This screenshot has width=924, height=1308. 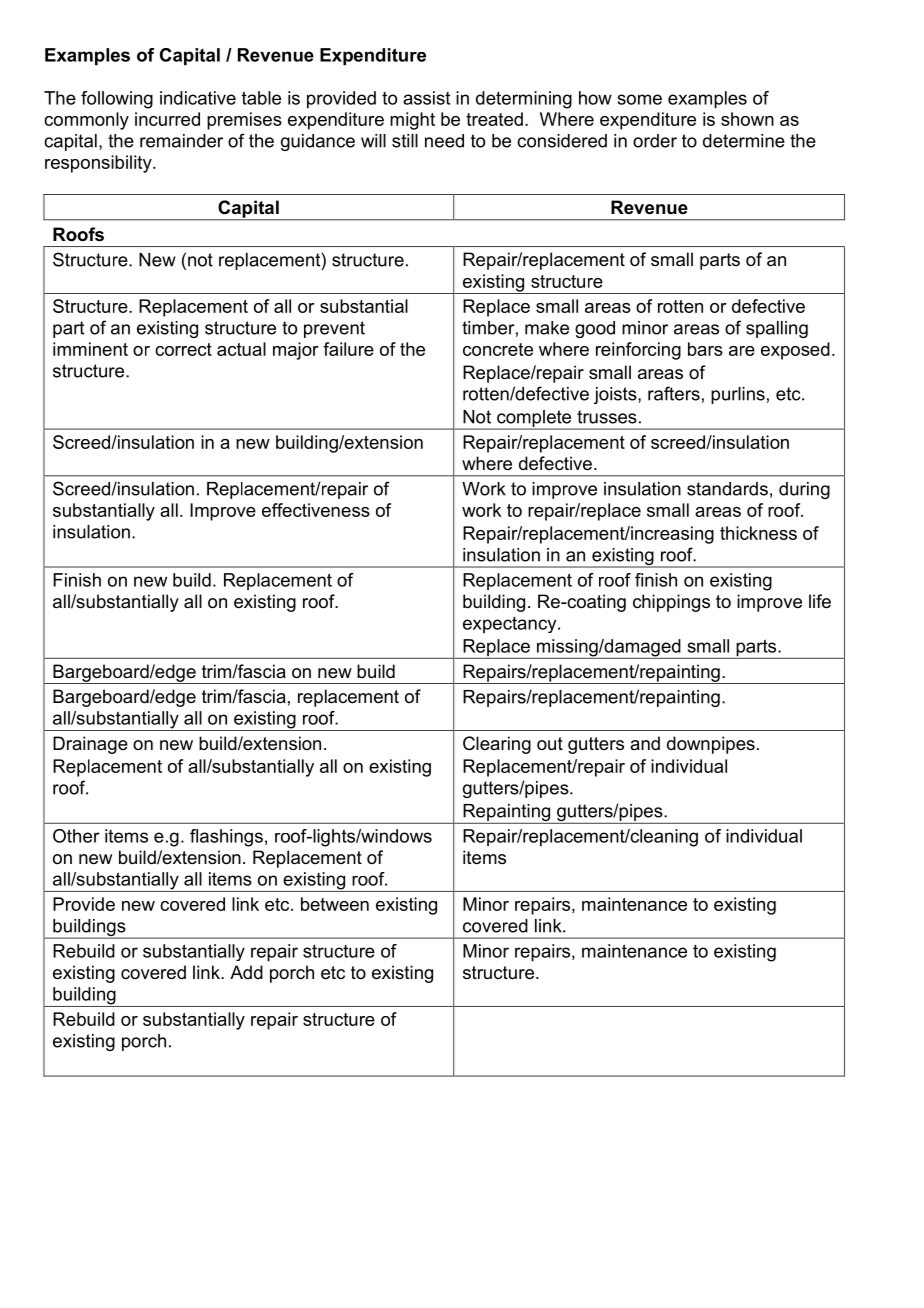 I want to click on shown, so click(x=747, y=119).
